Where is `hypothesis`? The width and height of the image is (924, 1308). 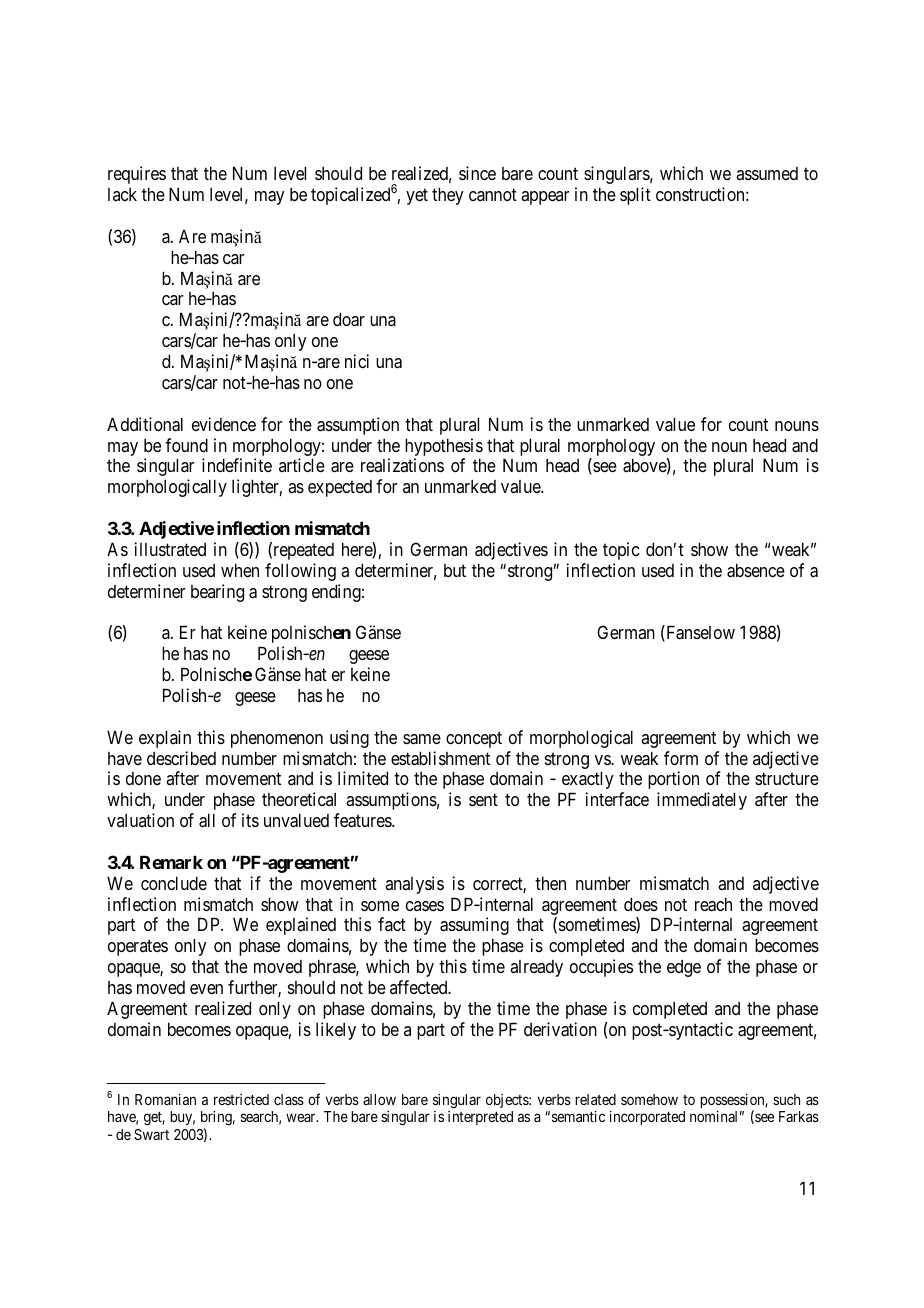
hypothesis is located at coordinates (444, 447).
